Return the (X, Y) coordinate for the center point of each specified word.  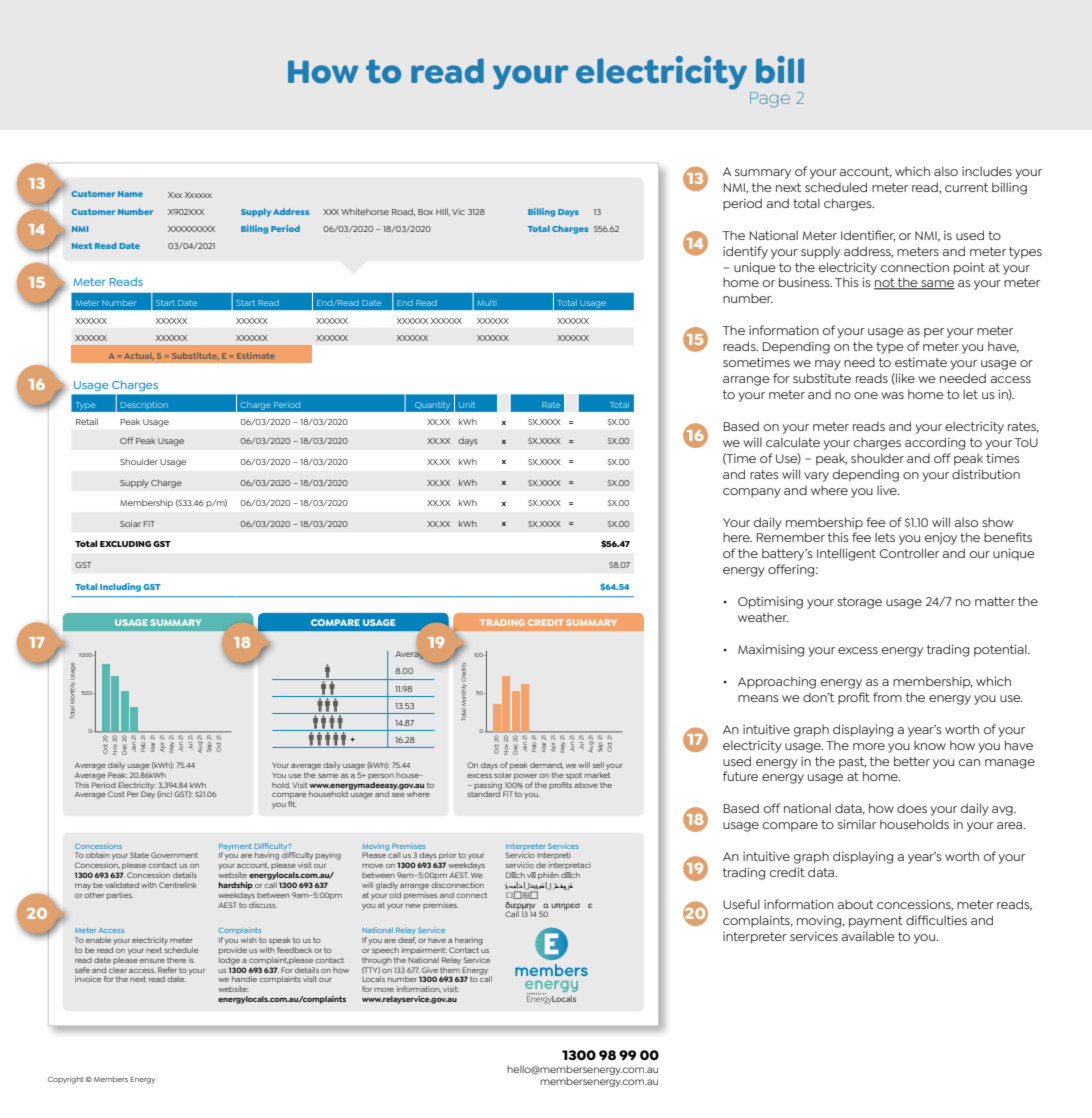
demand (546, 765)
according (935, 443)
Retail (87, 421)
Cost (116, 794)
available (868, 936)
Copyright (66, 1080)
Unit (467, 405)
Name (130, 194)
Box (425, 212)
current (966, 187)
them (450, 968)
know (930, 745)
